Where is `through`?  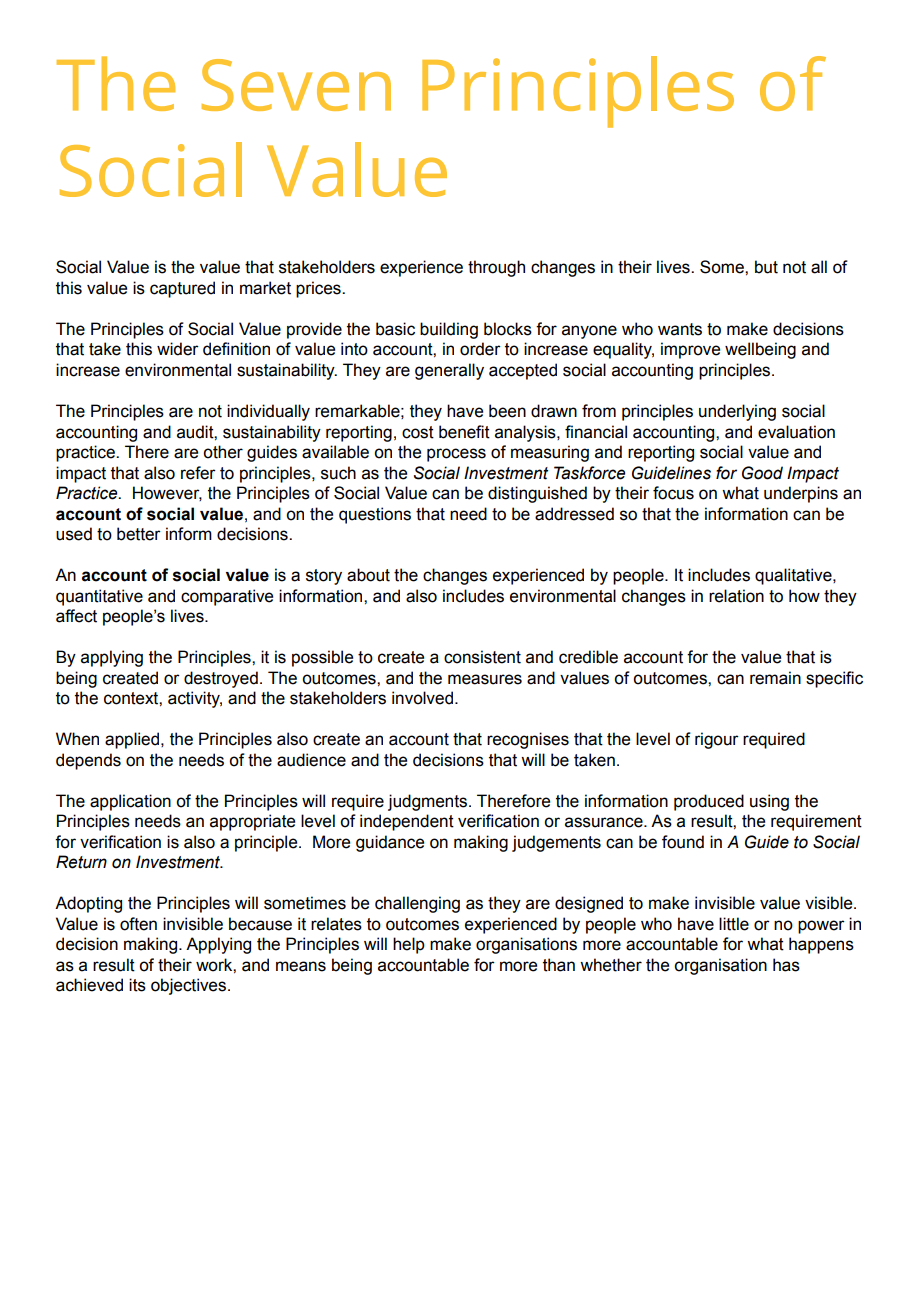
through is located at coordinates (496, 268).
